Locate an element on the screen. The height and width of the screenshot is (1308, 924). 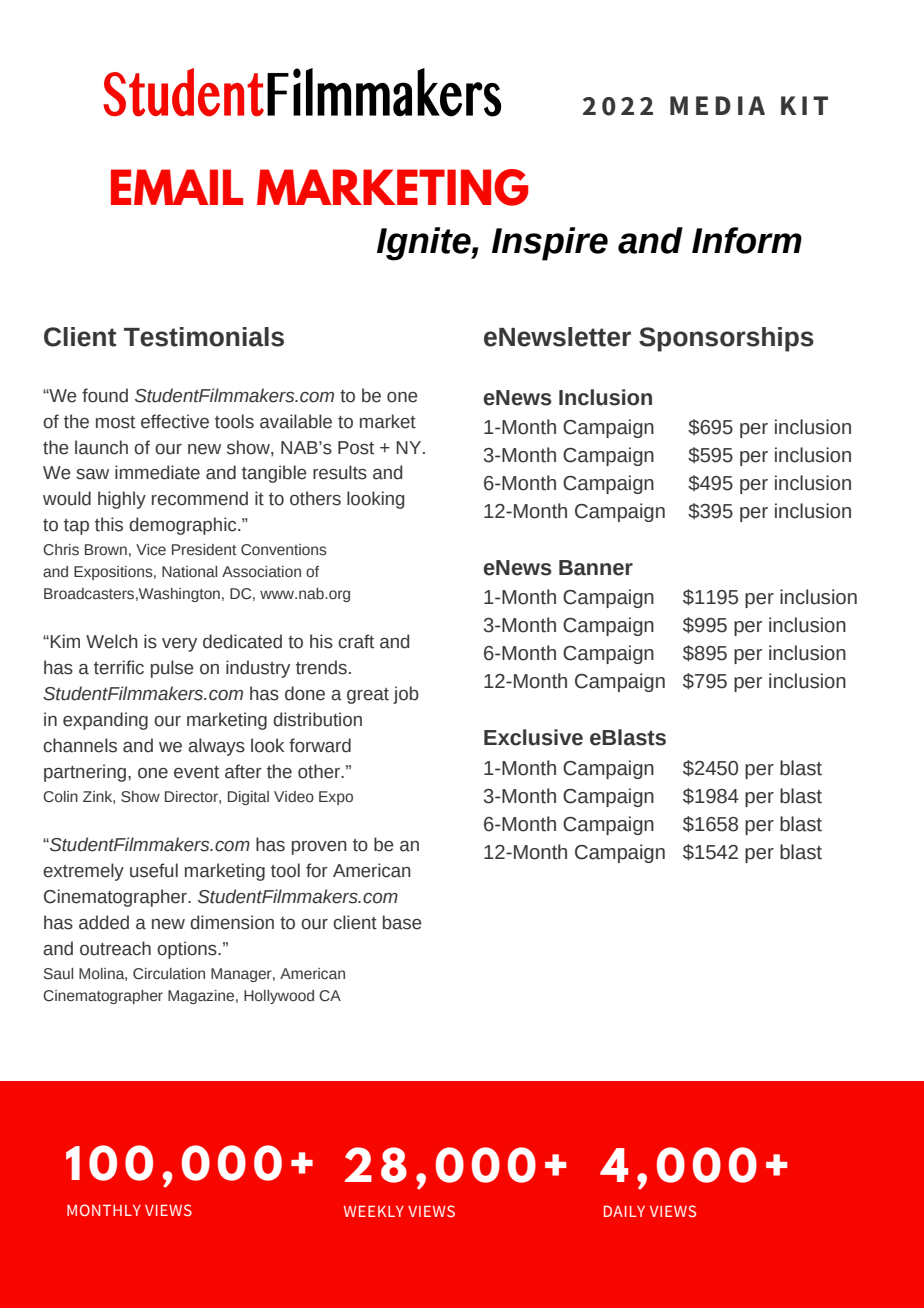
expanding is located at coordinates (105, 721).
